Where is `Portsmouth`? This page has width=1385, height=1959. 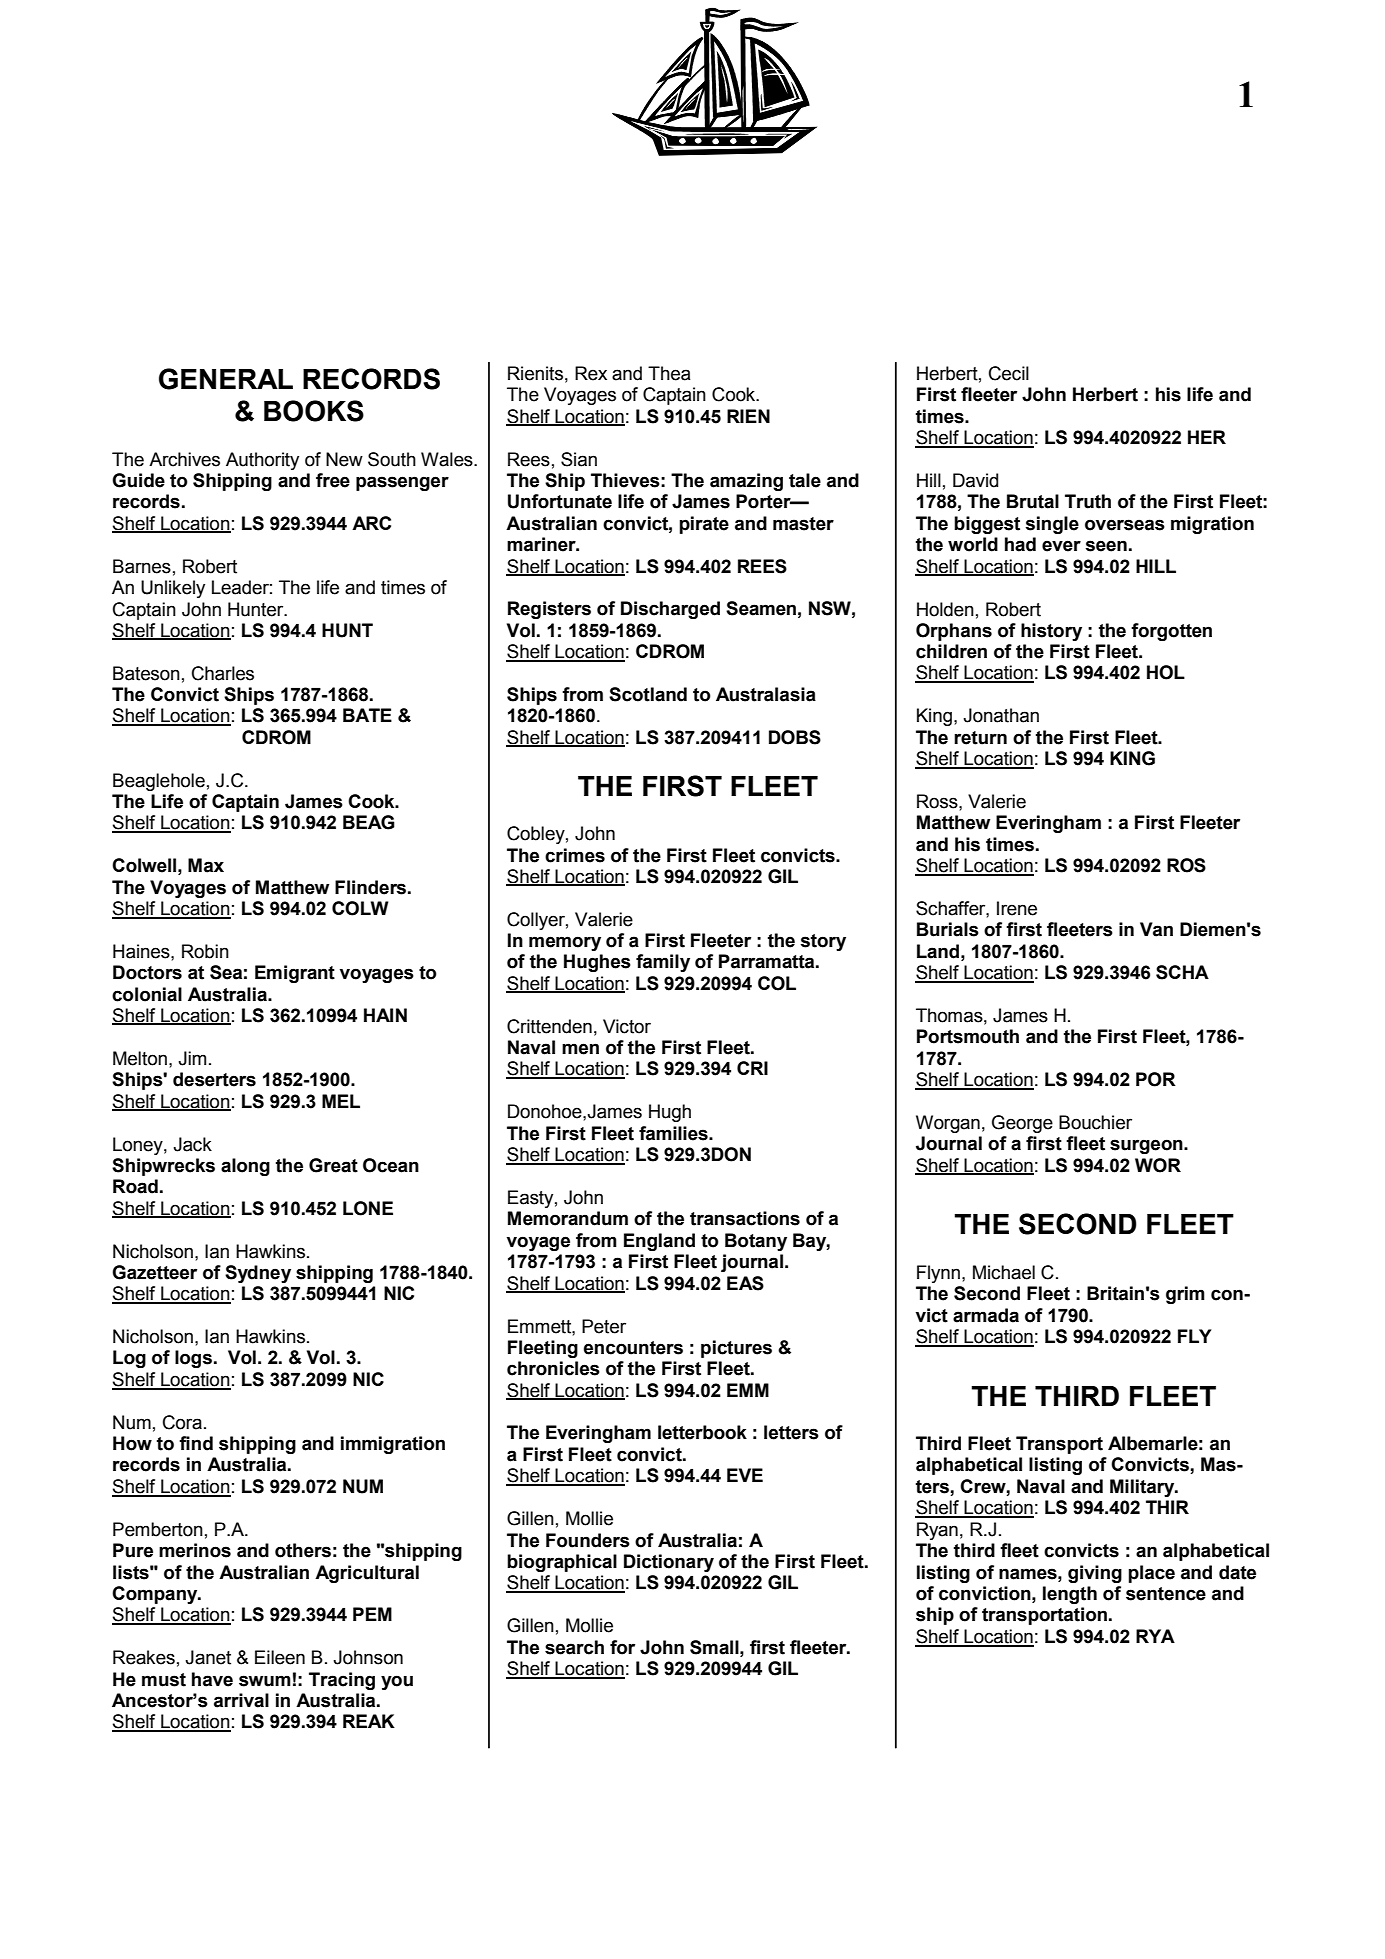 Portsmouth is located at coordinates (968, 1036).
